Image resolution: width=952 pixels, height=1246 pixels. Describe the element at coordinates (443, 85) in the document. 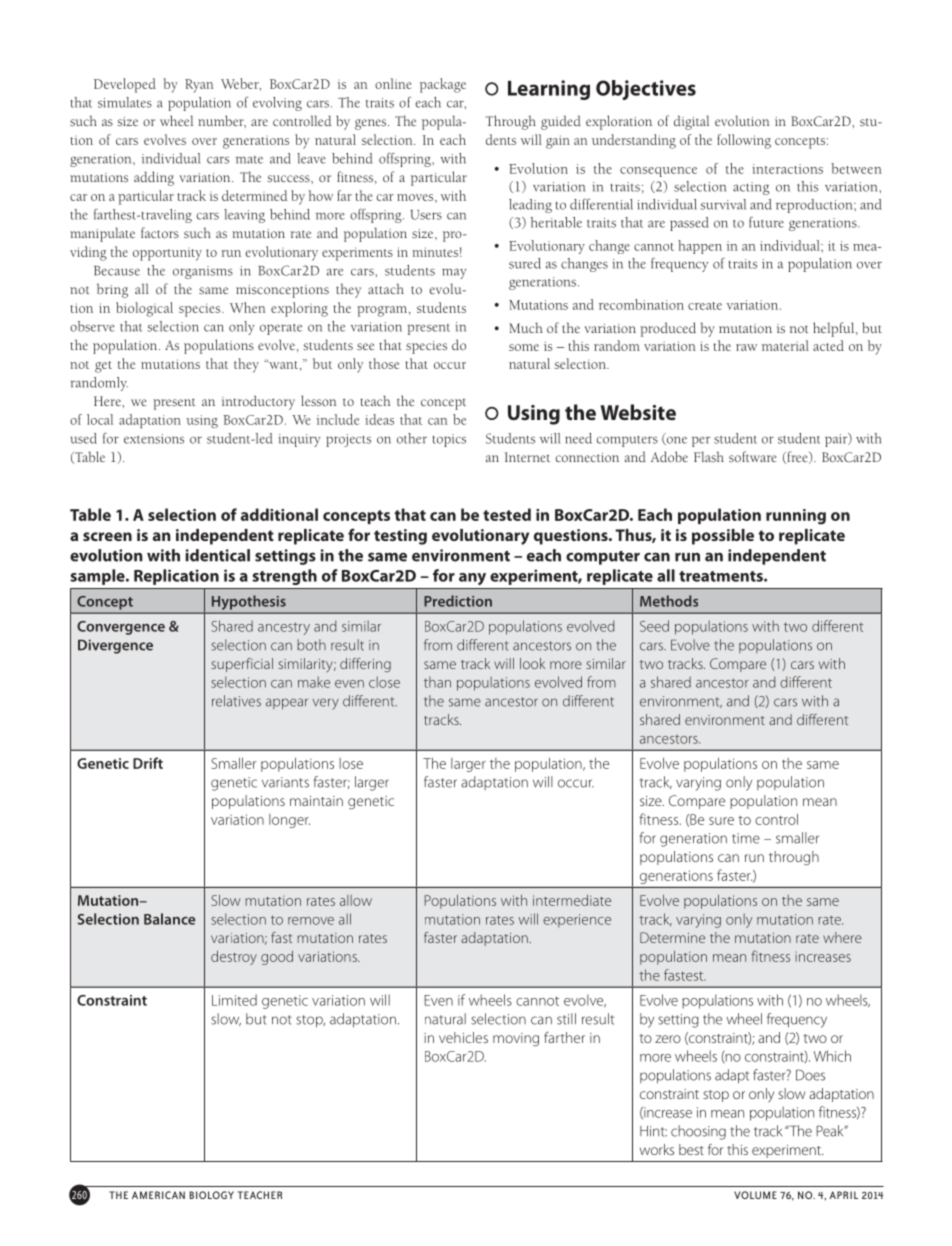

I see `package` at that location.
